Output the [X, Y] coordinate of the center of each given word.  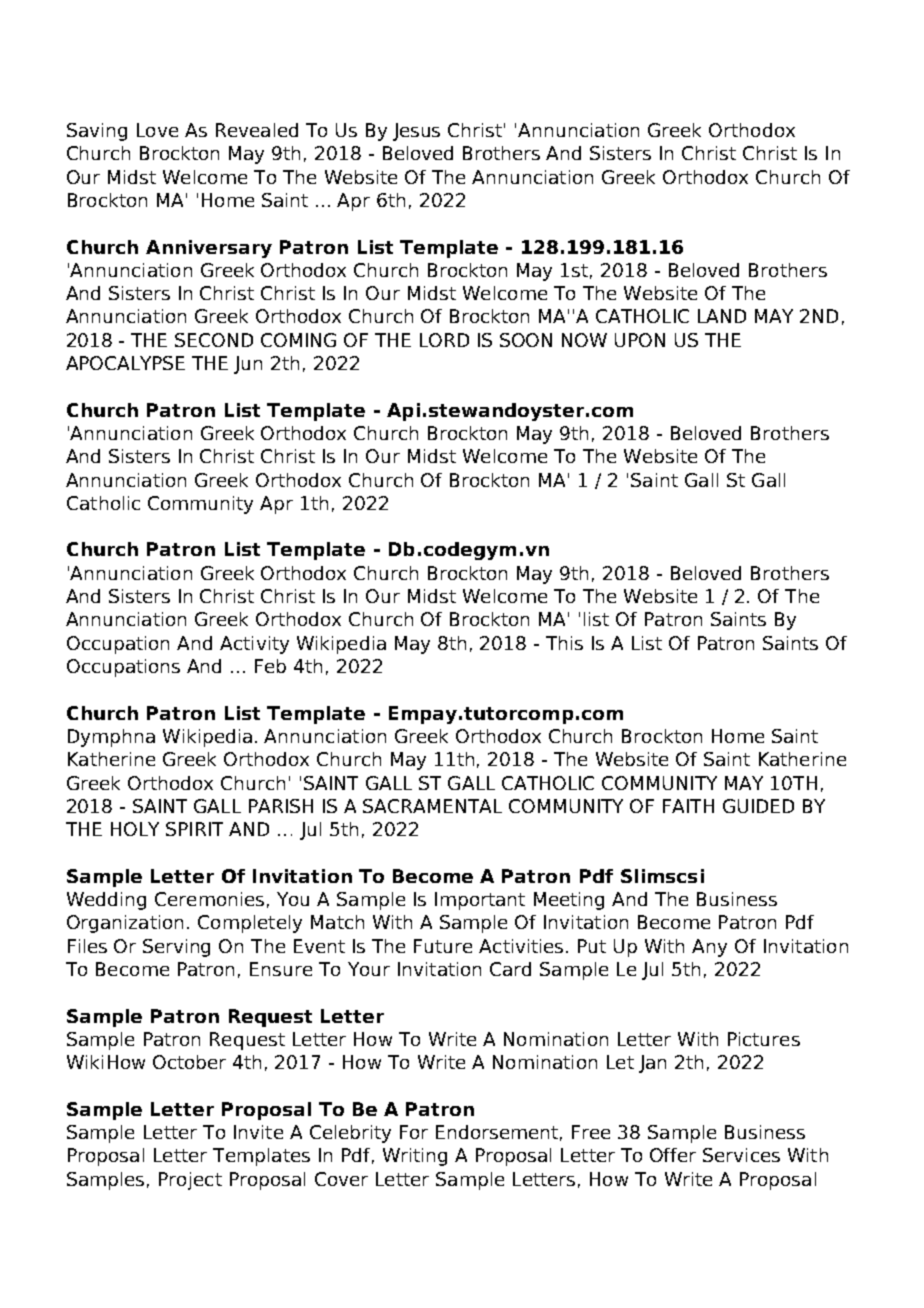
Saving [97, 132]
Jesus [416, 132]
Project [190, 1181]
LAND [722, 316]
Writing [415, 1157]
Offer [673, 1155]
